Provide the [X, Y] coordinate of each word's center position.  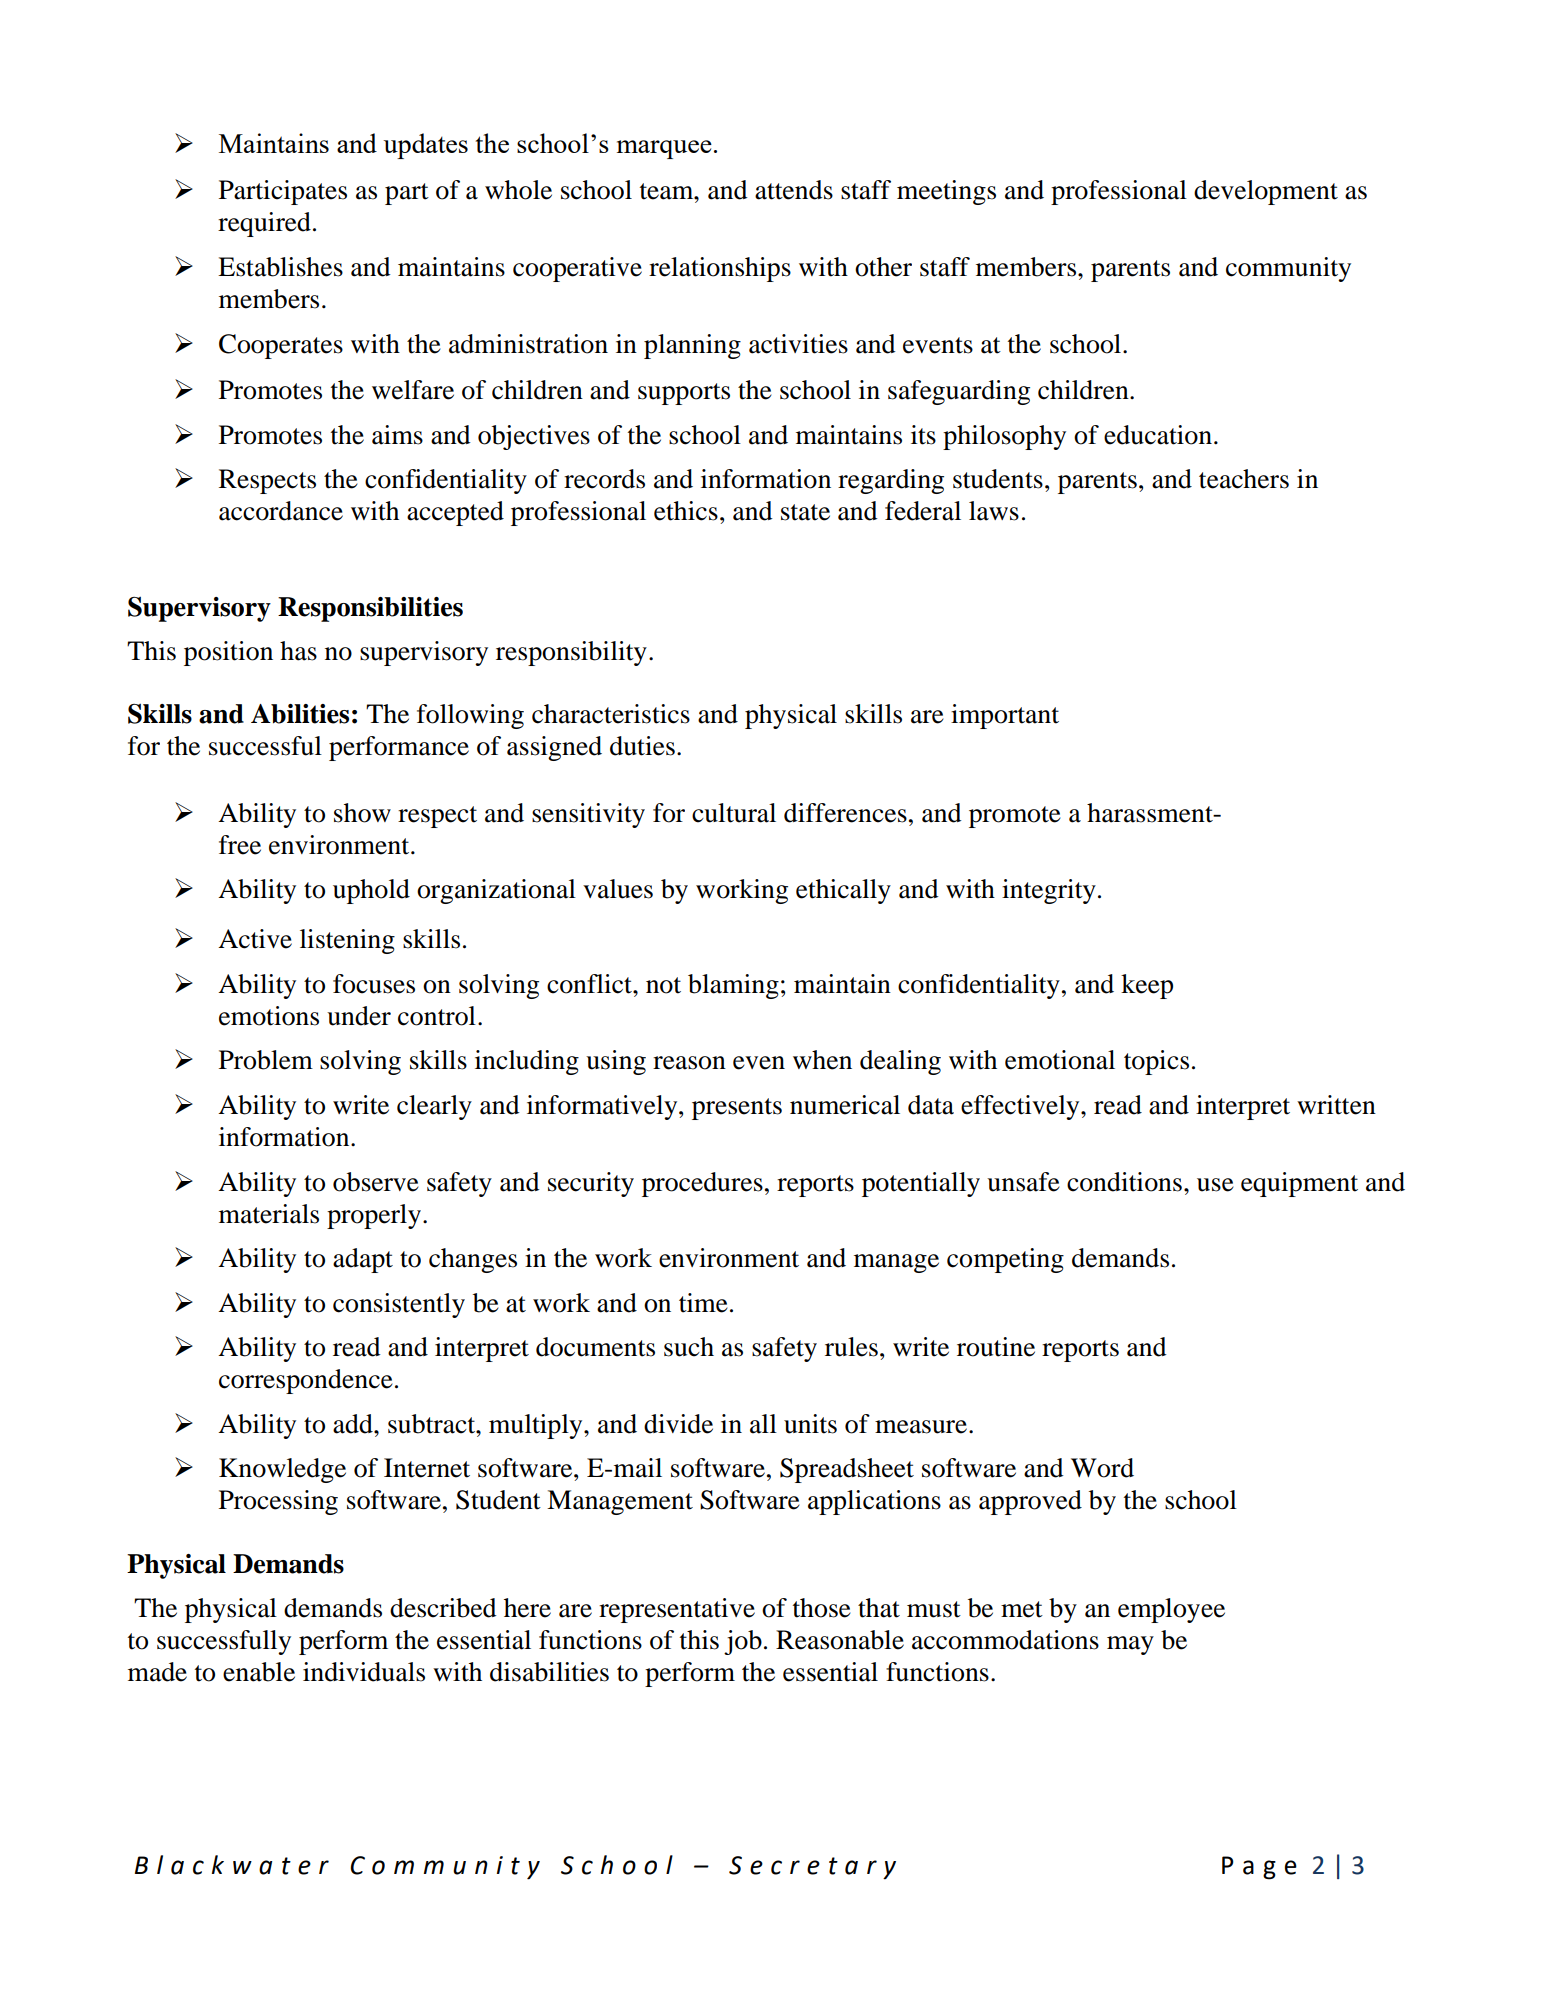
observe [376, 1182]
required [264, 224]
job [743, 1642]
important [1005, 716]
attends [794, 190]
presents [737, 1109]
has [298, 651]
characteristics [611, 714]
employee [1171, 1610]
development [1266, 192]
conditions [1124, 1182]
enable [259, 1672]
